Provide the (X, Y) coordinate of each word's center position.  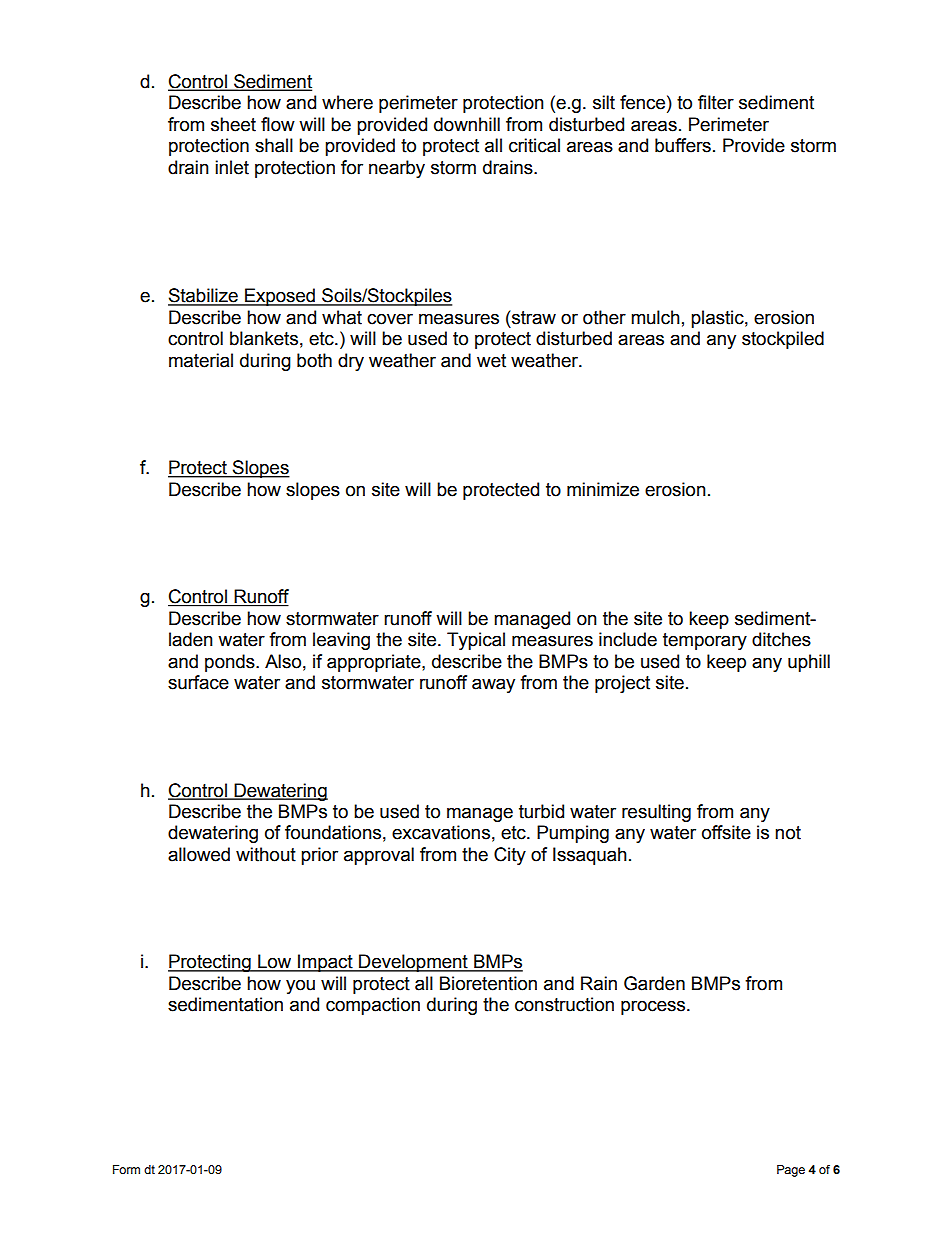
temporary (705, 641)
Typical (476, 641)
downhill (467, 124)
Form (126, 1169)
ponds (231, 663)
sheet (233, 124)
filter (716, 102)
